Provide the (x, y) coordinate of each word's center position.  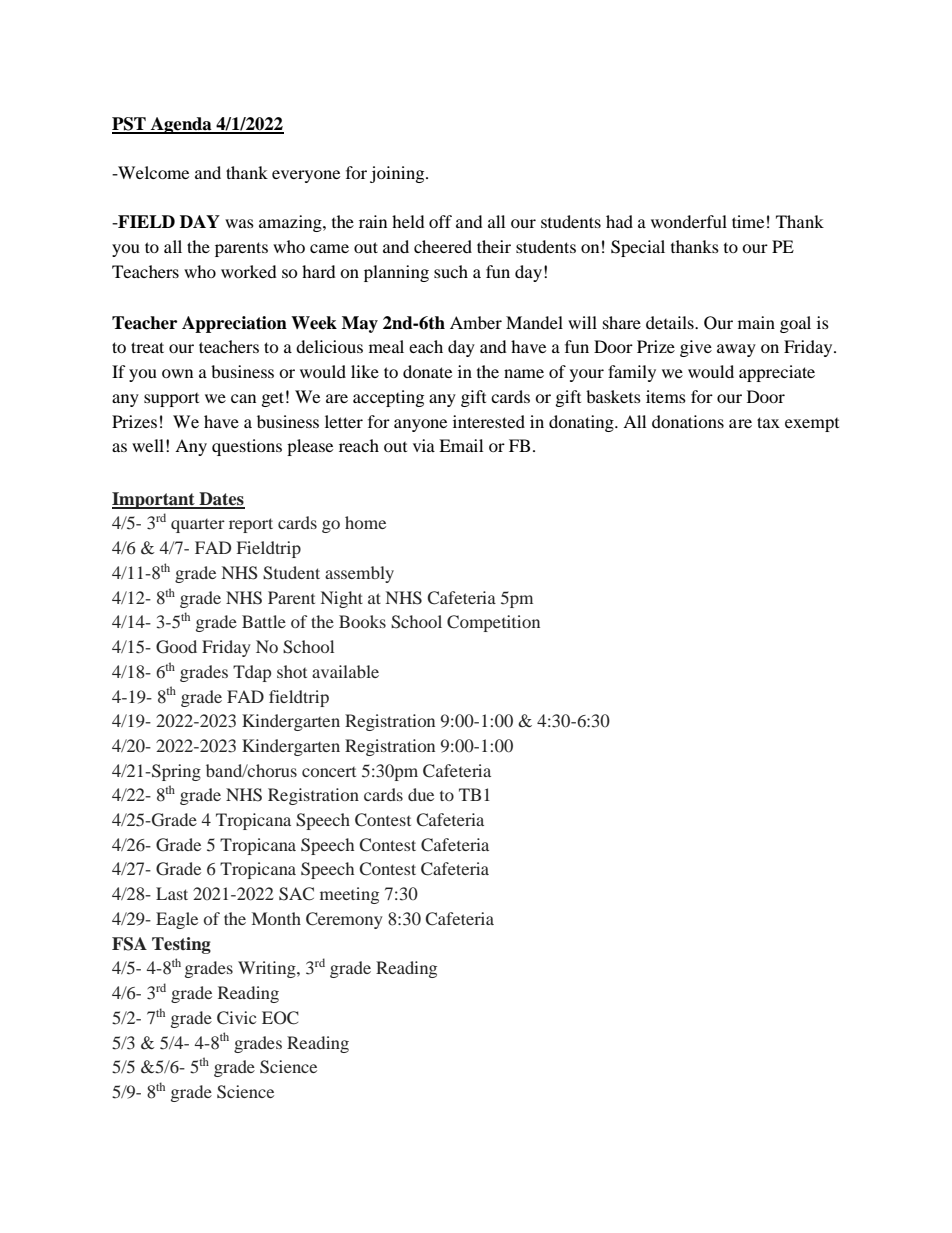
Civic (236, 1018)
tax (768, 422)
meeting (349, 895)
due (421, 794)
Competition (493, 623)
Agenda (181, 125)
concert (329, 772)
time (748, 221)
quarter (198, 526)
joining (398, 174)
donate (427, 371)
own (177, 373)
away (736, 350)
